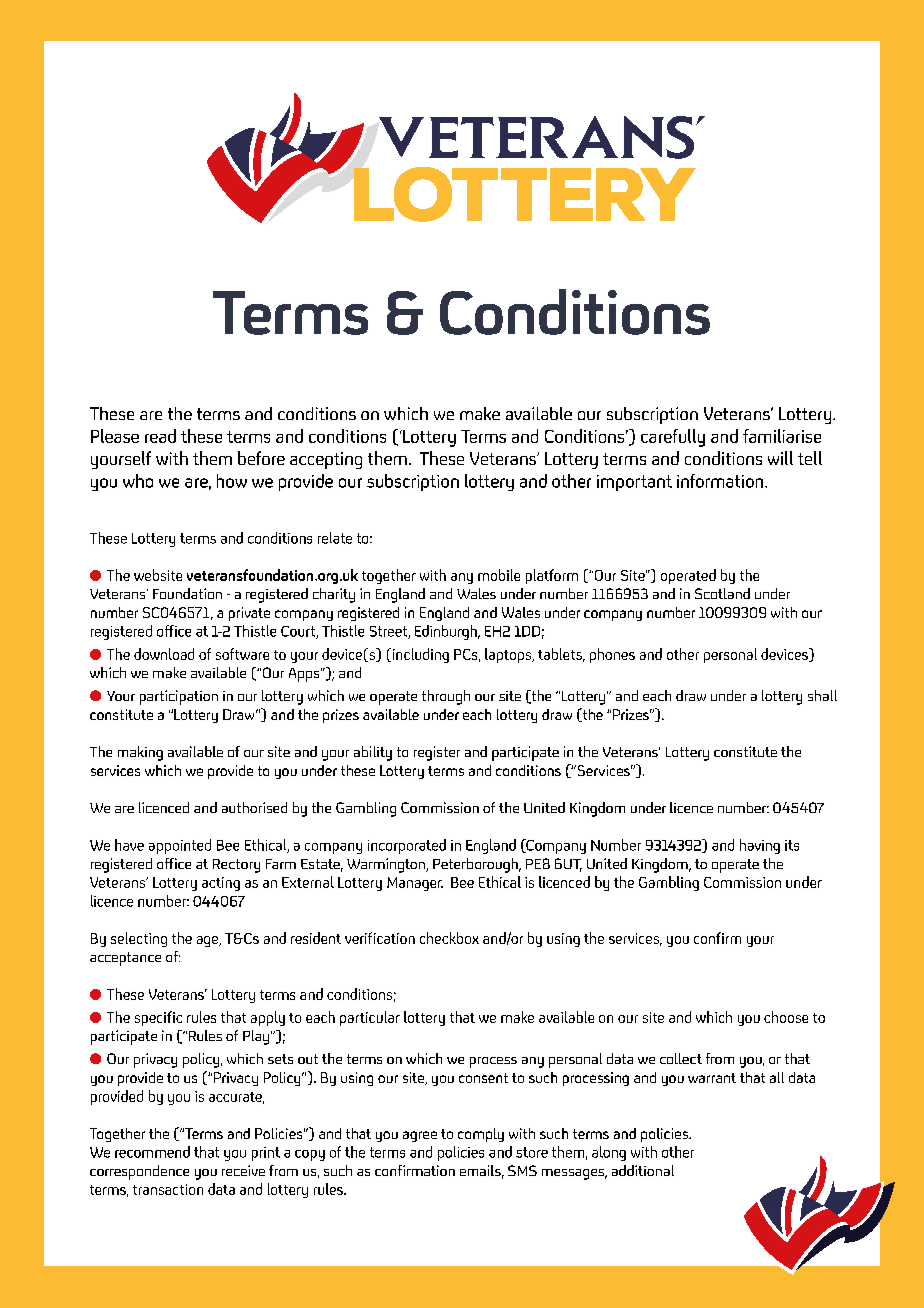  I want to click on will, so click(780, 458).
